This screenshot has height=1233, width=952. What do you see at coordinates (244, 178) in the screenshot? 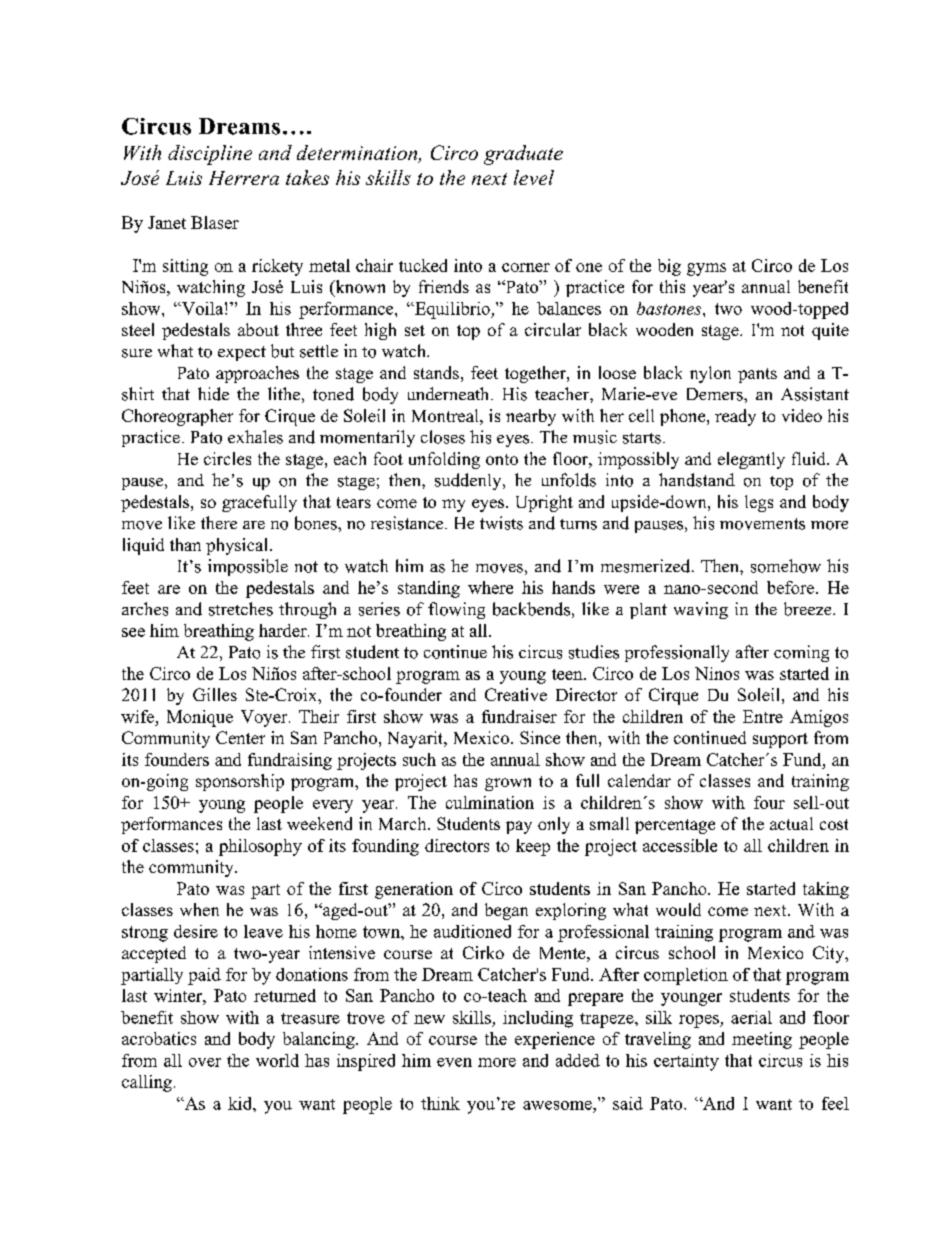
I see `Herrera` at bounding box center [244, 178].
